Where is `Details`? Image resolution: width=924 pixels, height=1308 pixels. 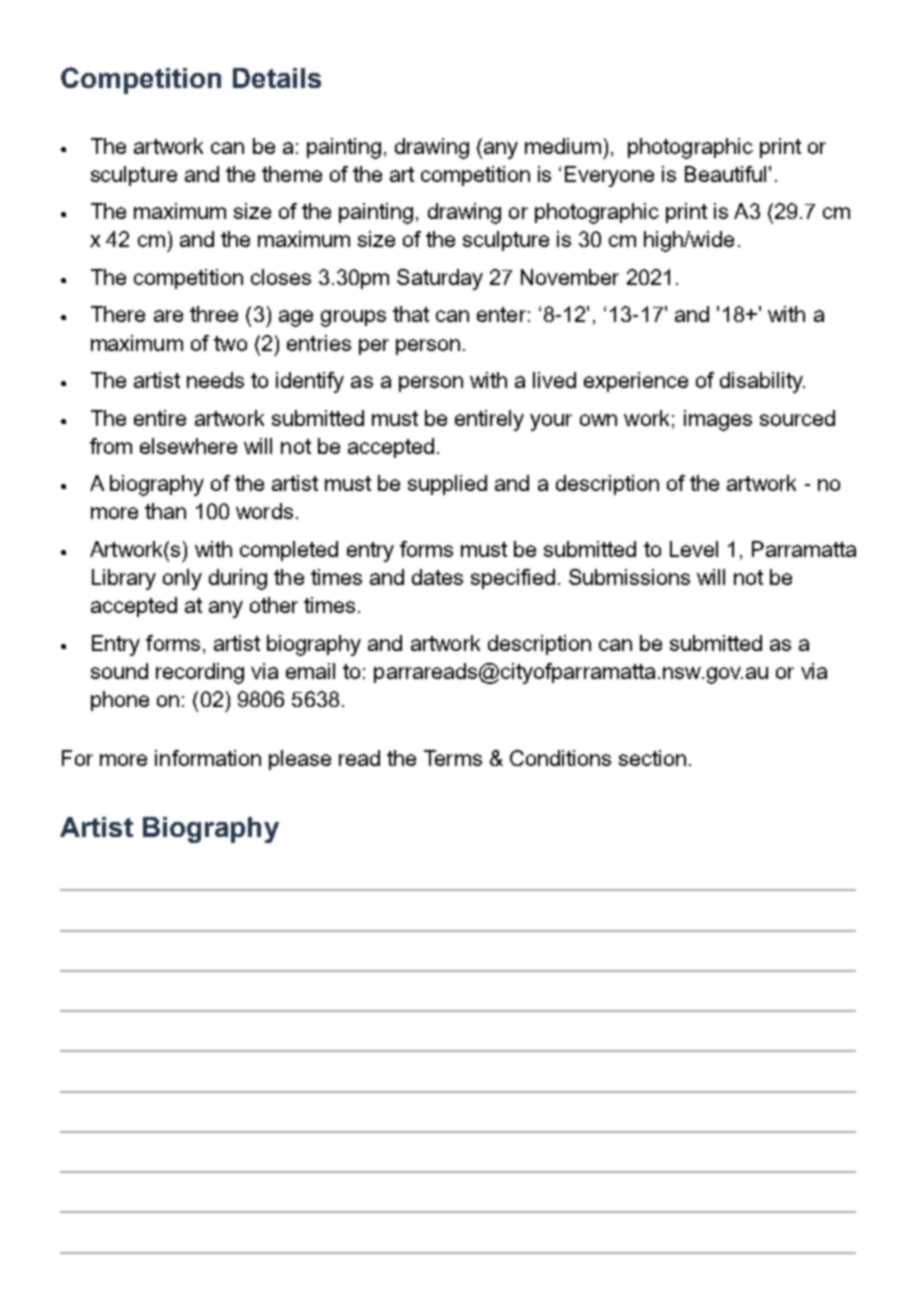 Details is located at coordinates (277, 78).
